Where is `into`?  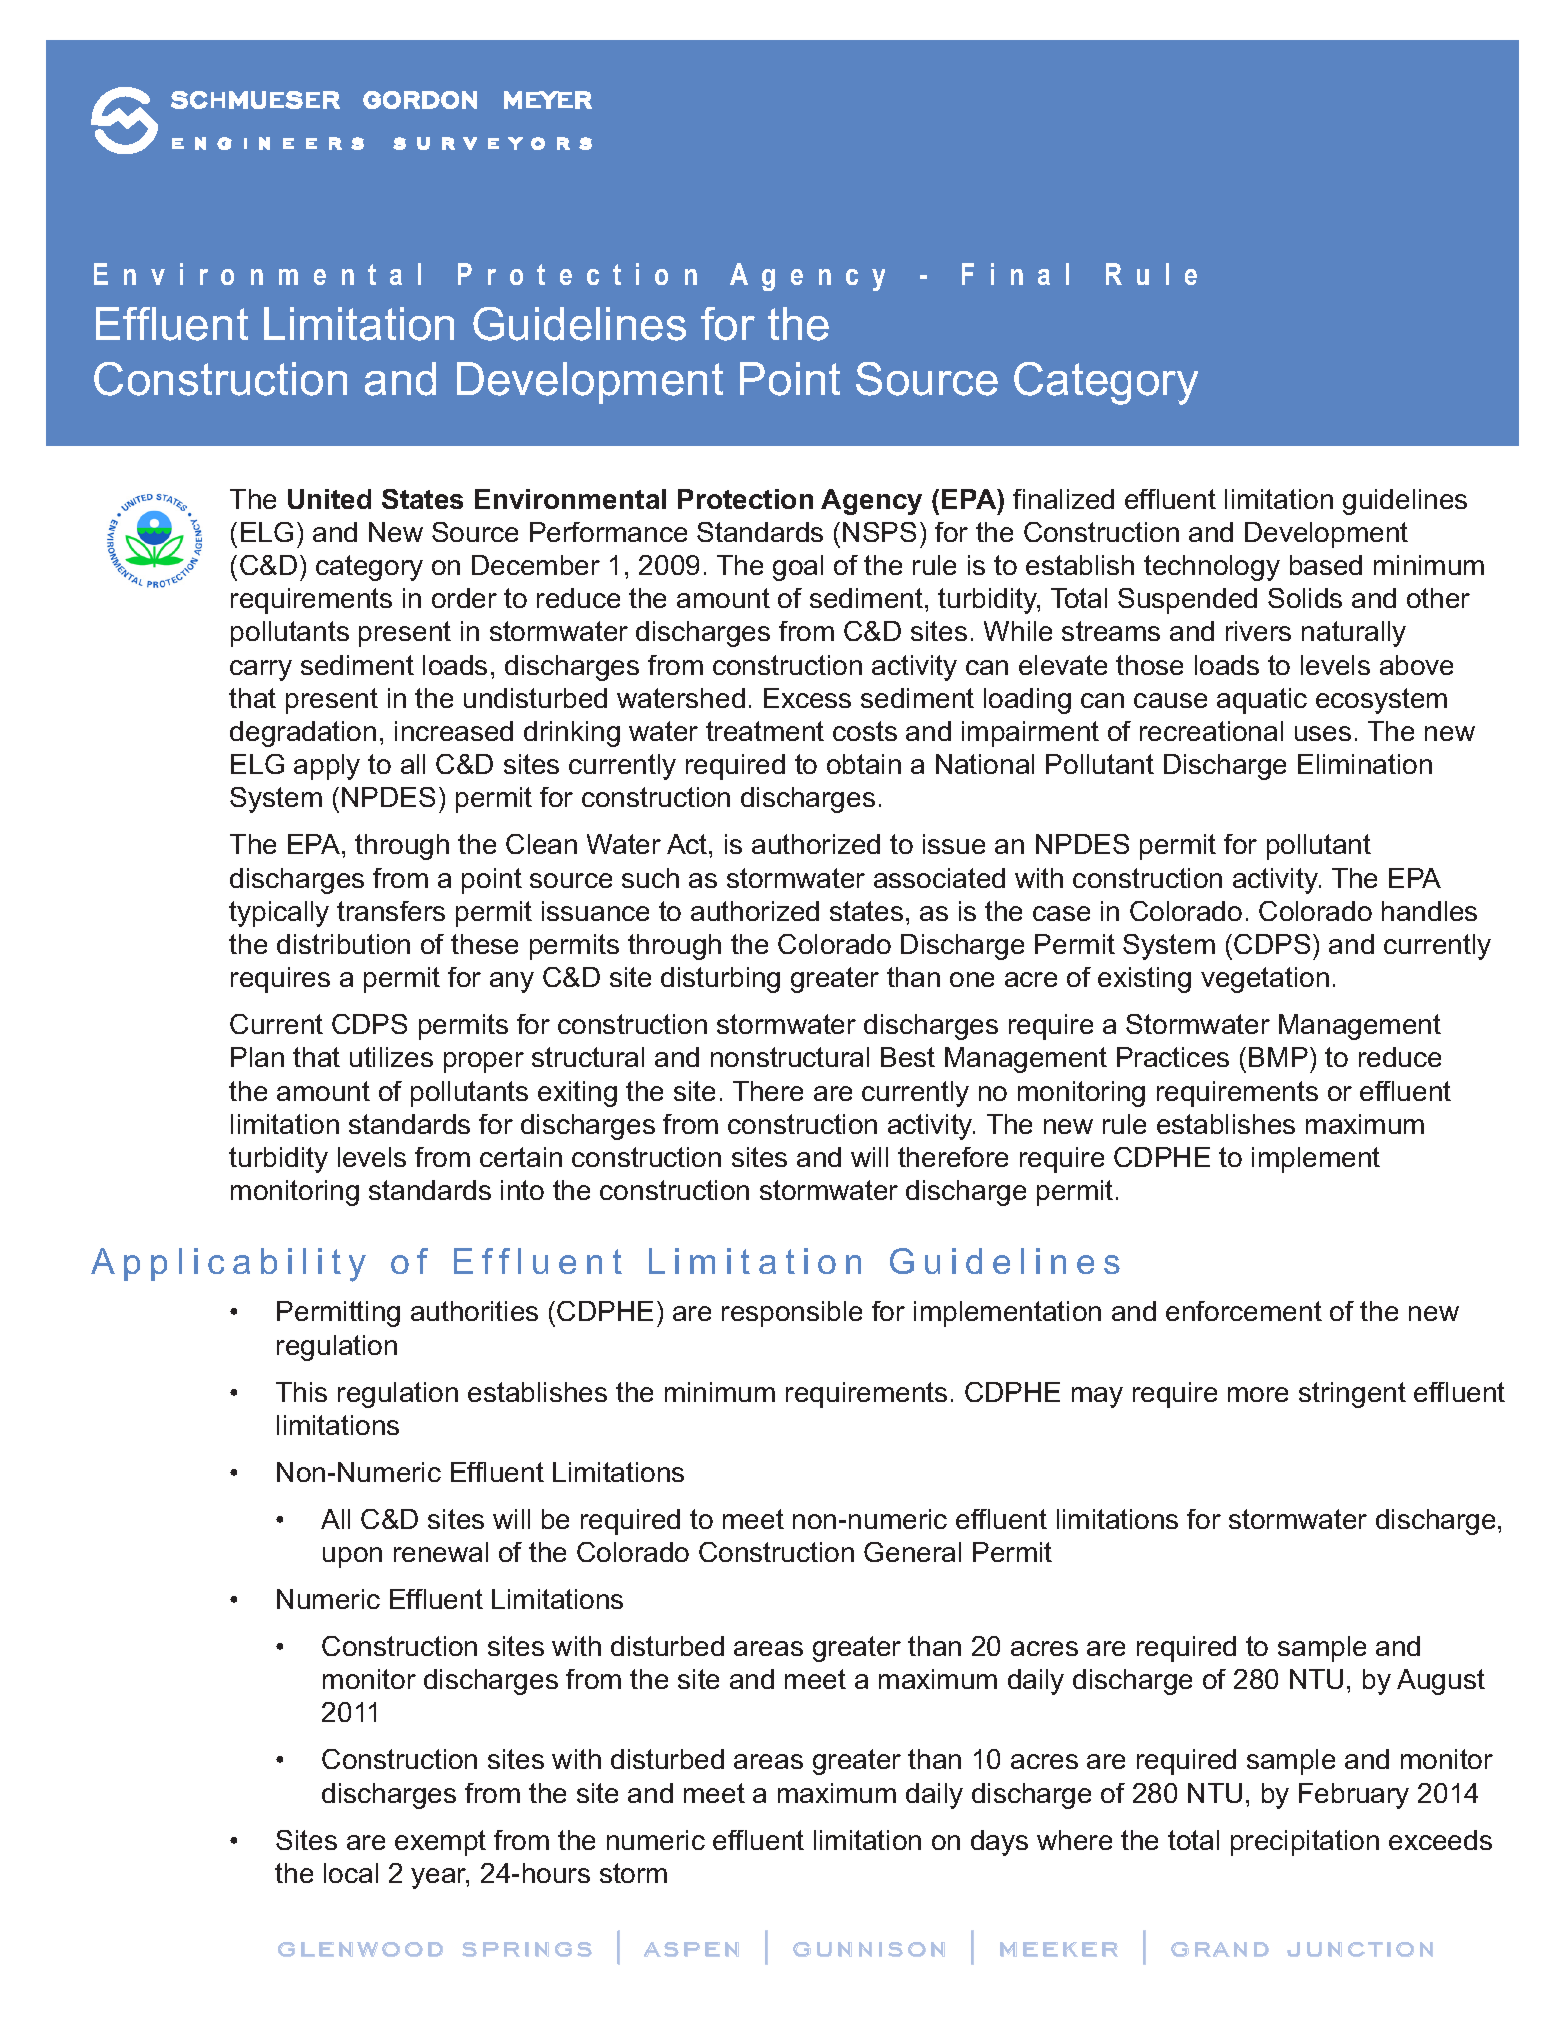 into is located at coordinates (522, 1190).
